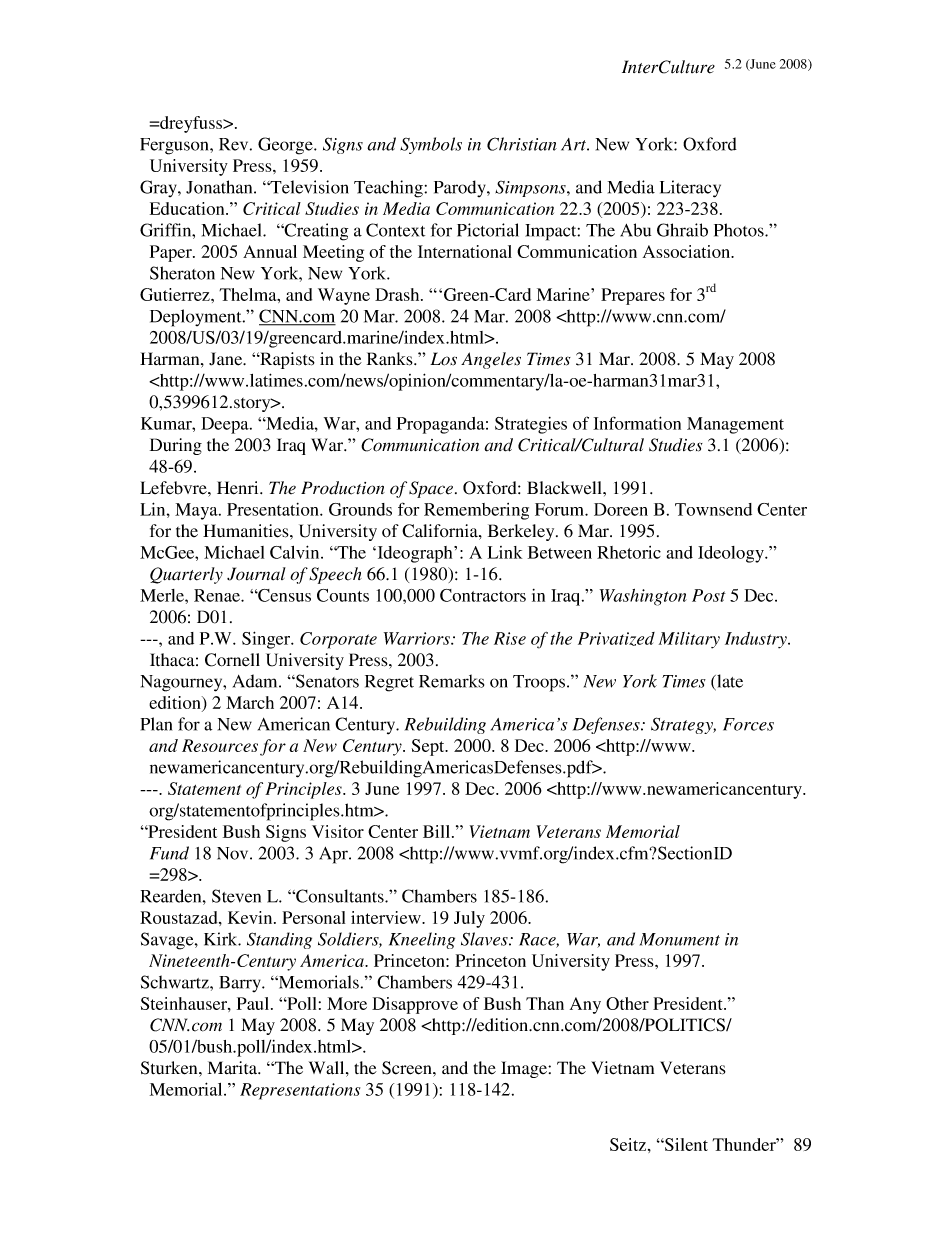 The image size is (952, 1233). I want to click on Military, so click(689, 640).
